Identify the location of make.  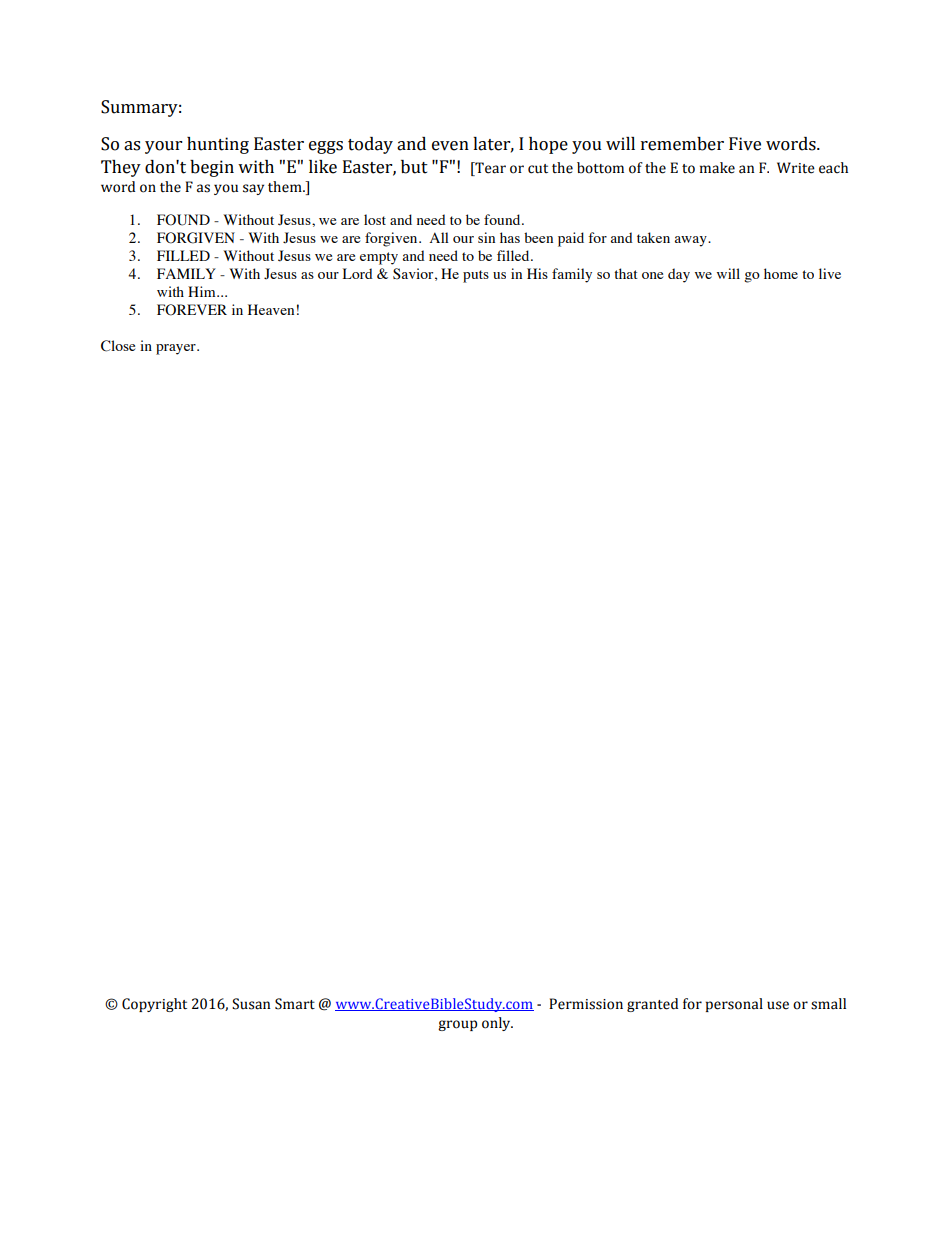
(717, 168).
